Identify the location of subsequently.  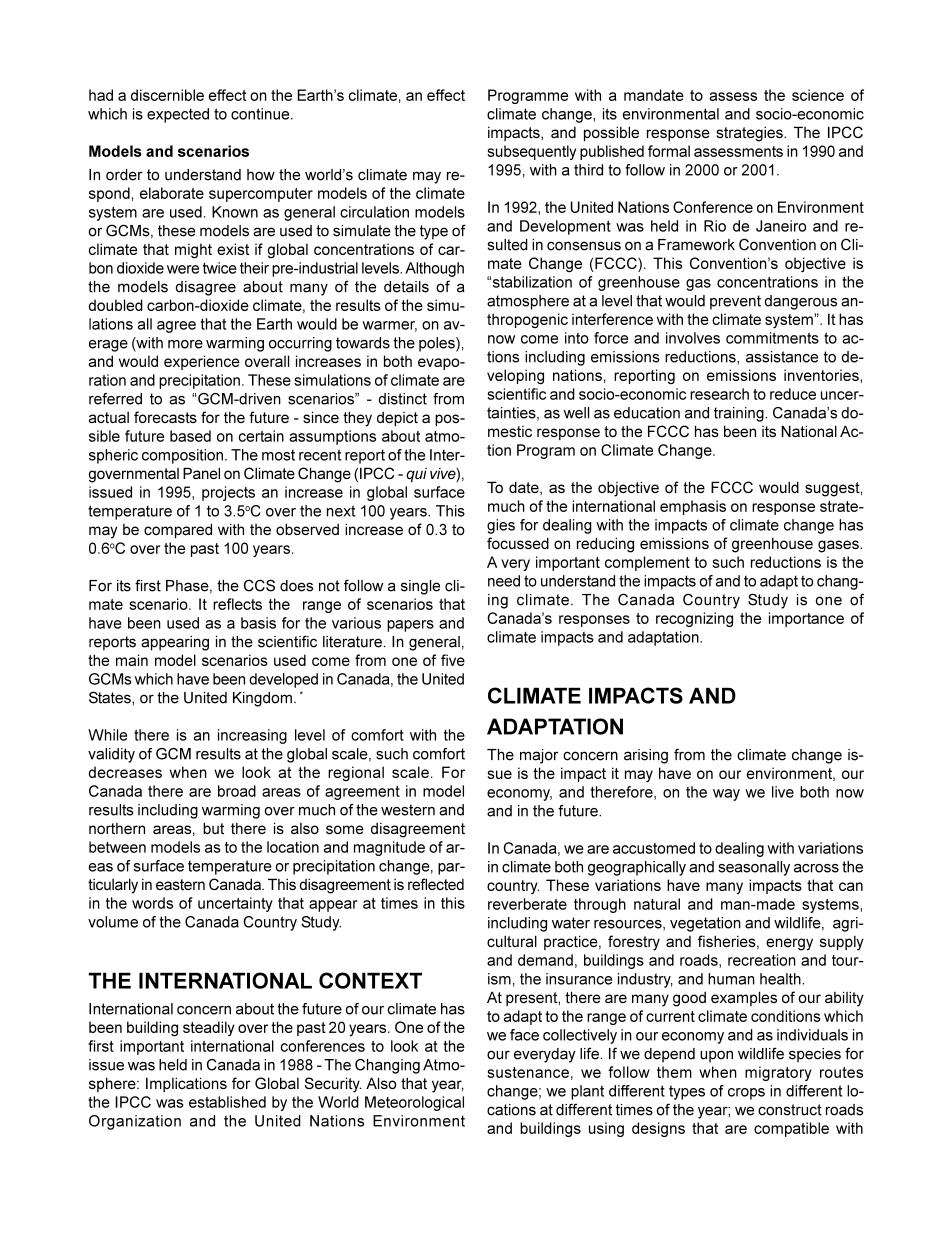
(531, 152).
